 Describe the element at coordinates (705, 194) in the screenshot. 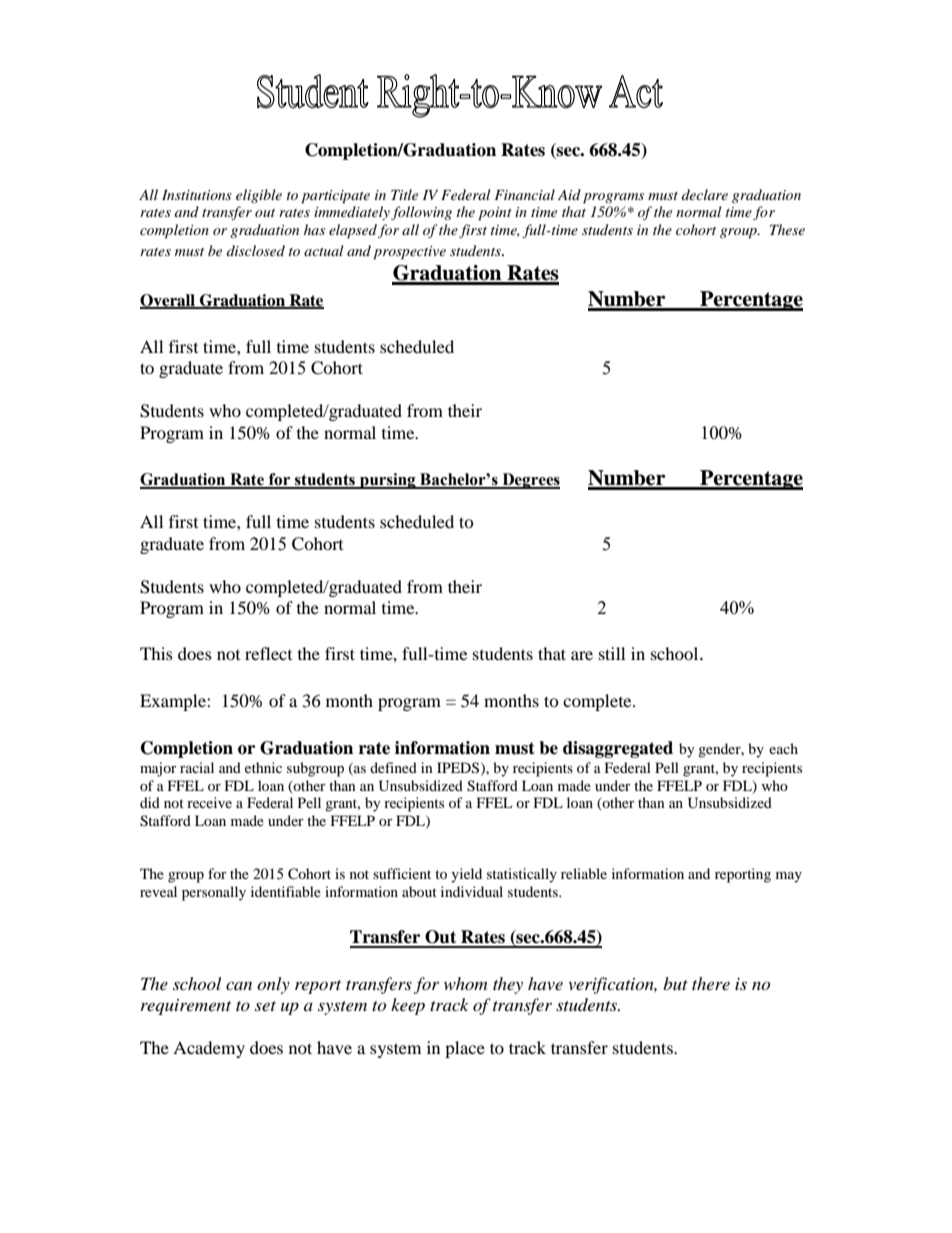

I see `declare` at that location.
